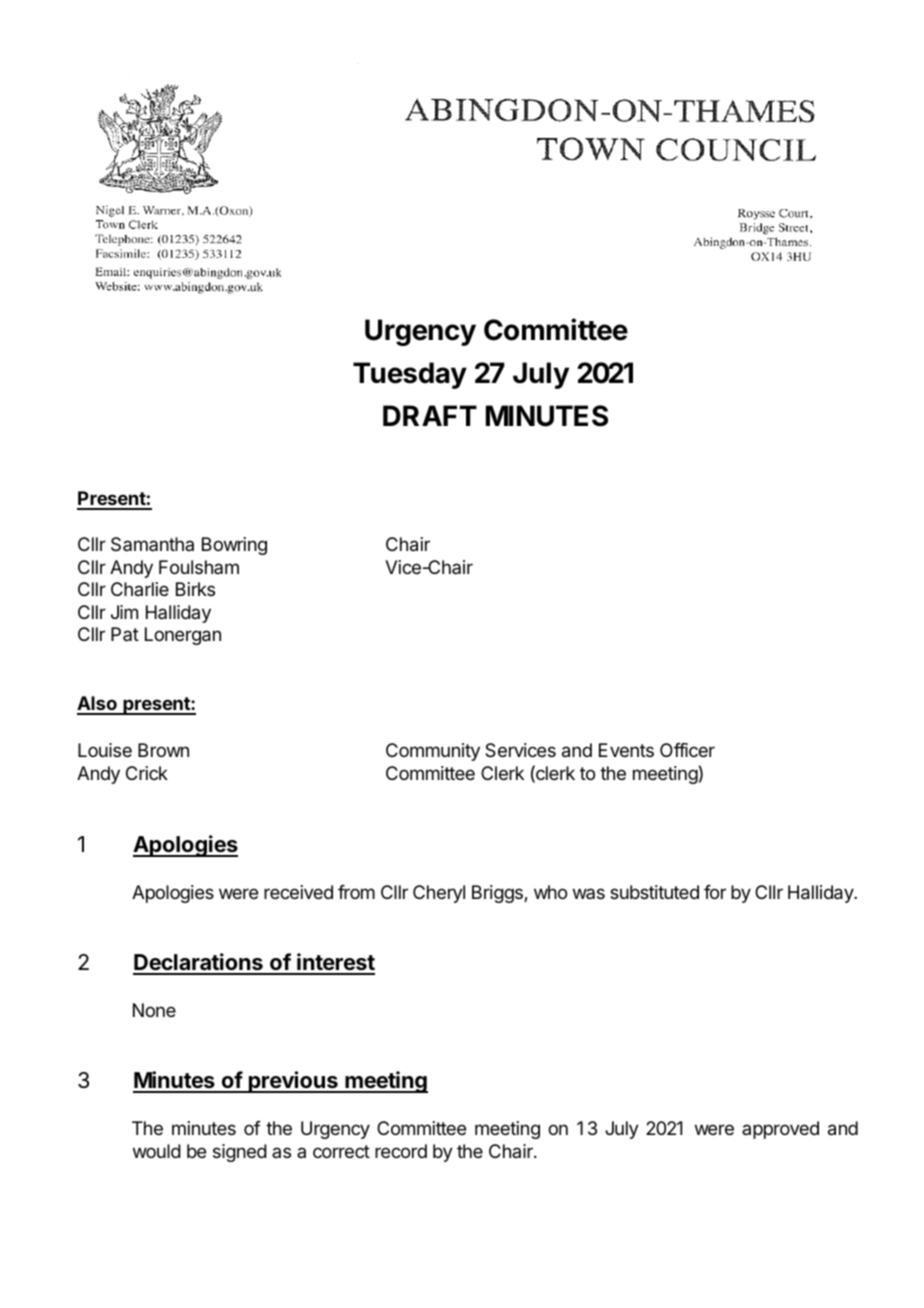  I want to click on Tuesday, so click(410, 375).
